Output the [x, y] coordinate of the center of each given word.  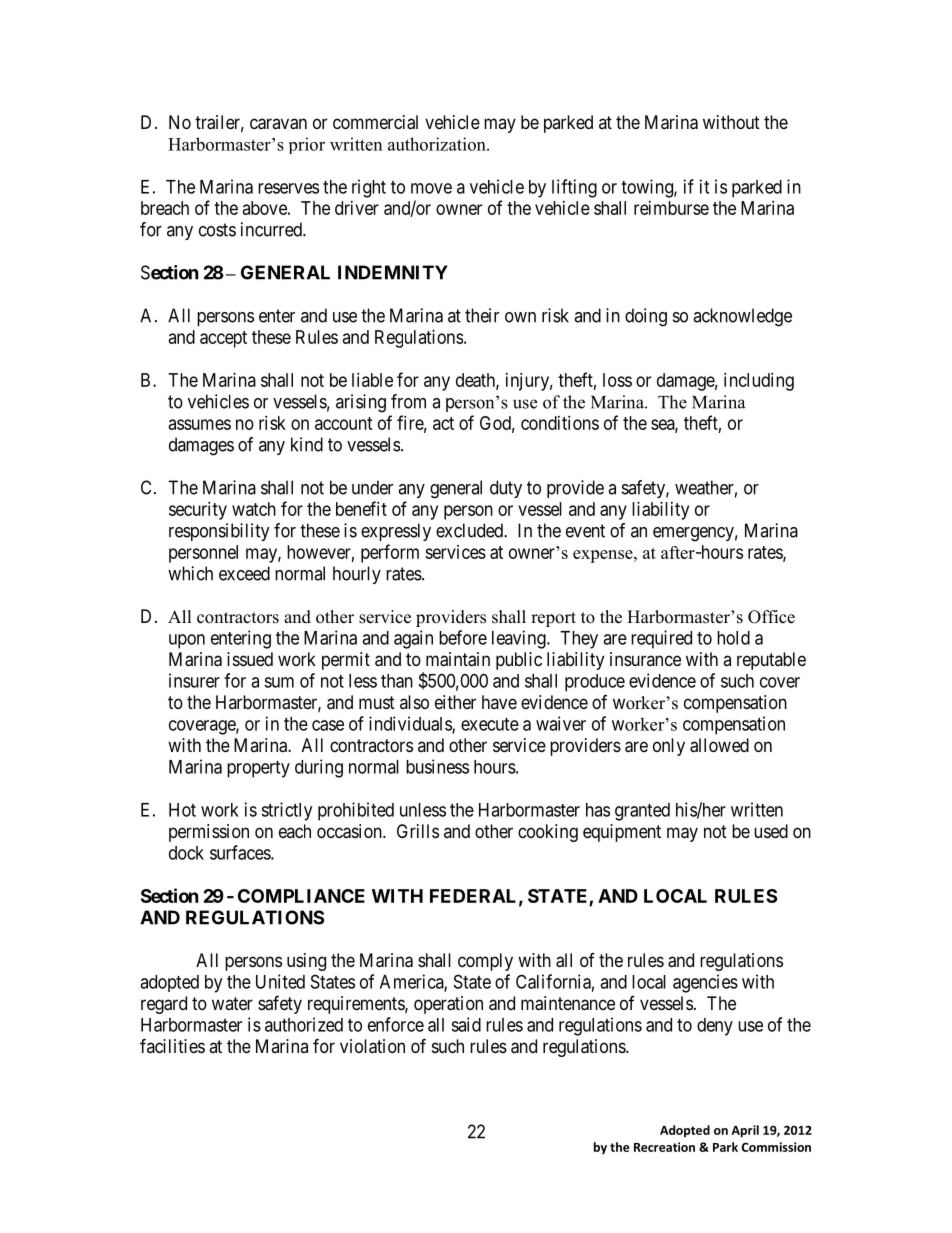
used [771, 831]
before [463, 637]
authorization [438, 144]
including [759, 382]
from [408, 401]
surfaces [241, 852]
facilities [172, 1045]
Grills [418, 831]
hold [733, 638]
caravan [278, 124]
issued [250, 659]
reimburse [671, 208]
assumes [200, 424]
